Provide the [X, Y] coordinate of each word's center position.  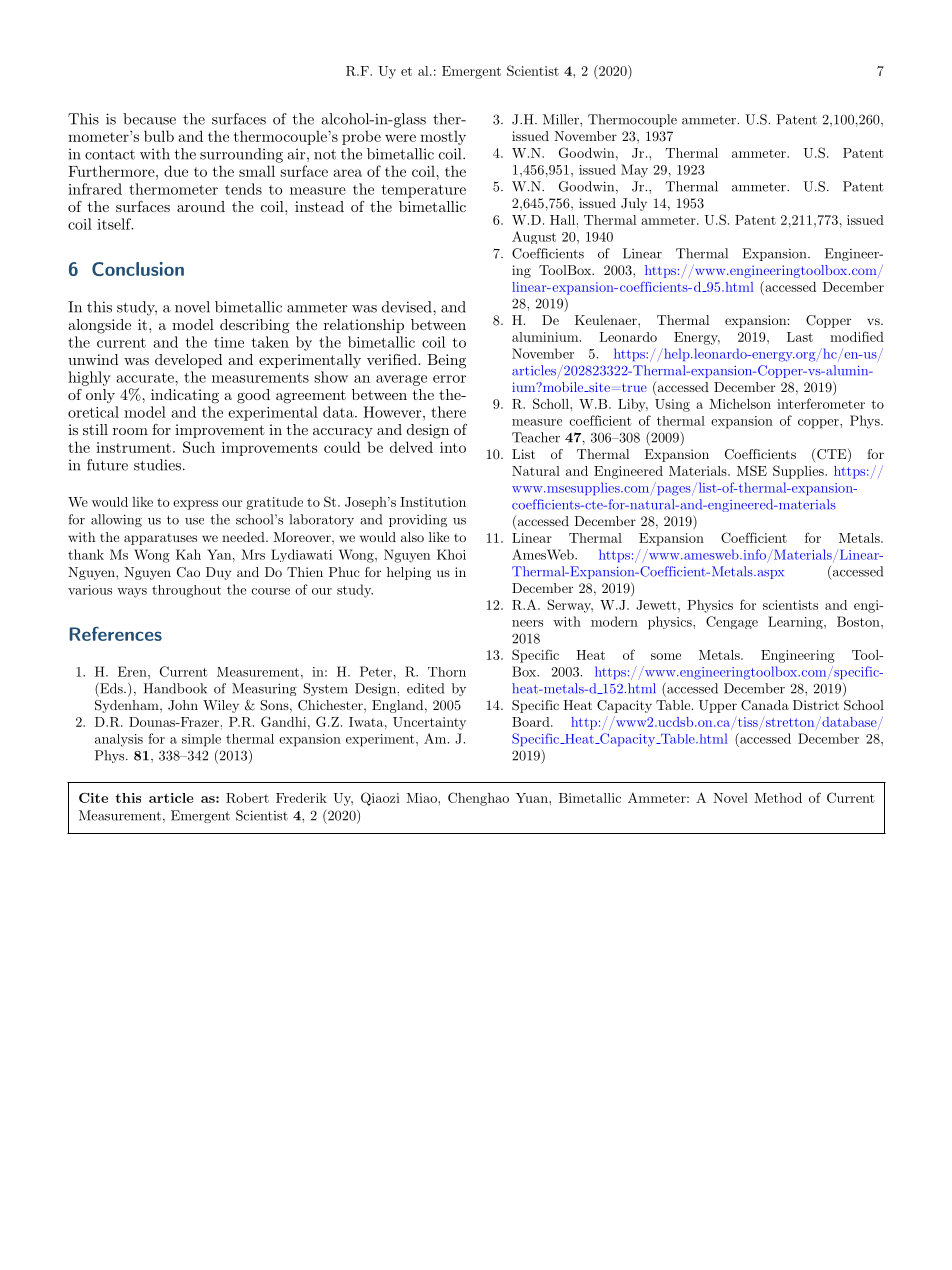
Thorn [447, 672]
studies [157, 465]
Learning [796, 622]
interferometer [821, 403]
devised [408, 307]
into [453, 447]
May [634, 171]
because [149, 119]
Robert [247, 798]
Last [800, 337]
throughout [186, 591]
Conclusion [138, 269]
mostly [443, 137]
